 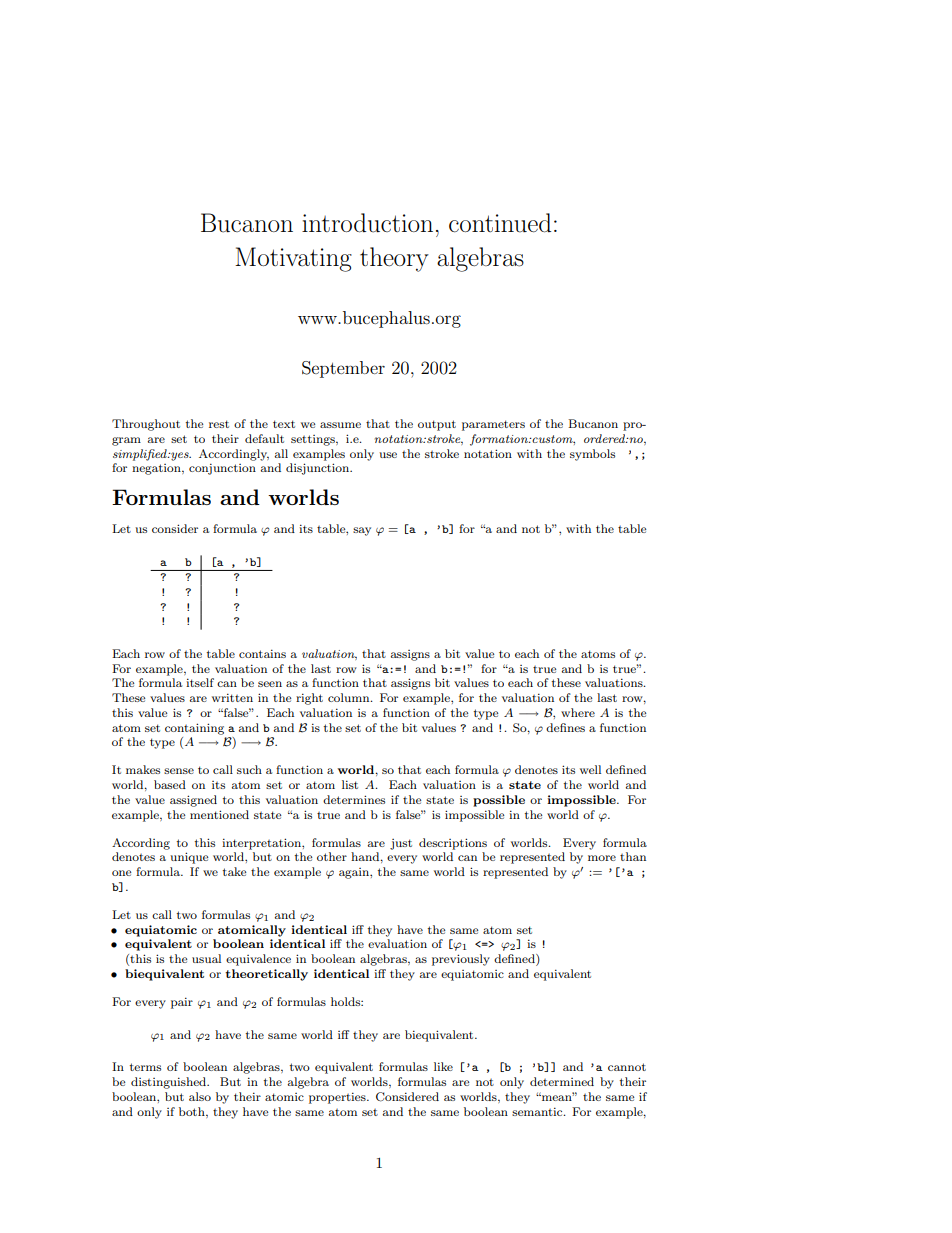 I want to click on just, so click(x=401, y=844).
